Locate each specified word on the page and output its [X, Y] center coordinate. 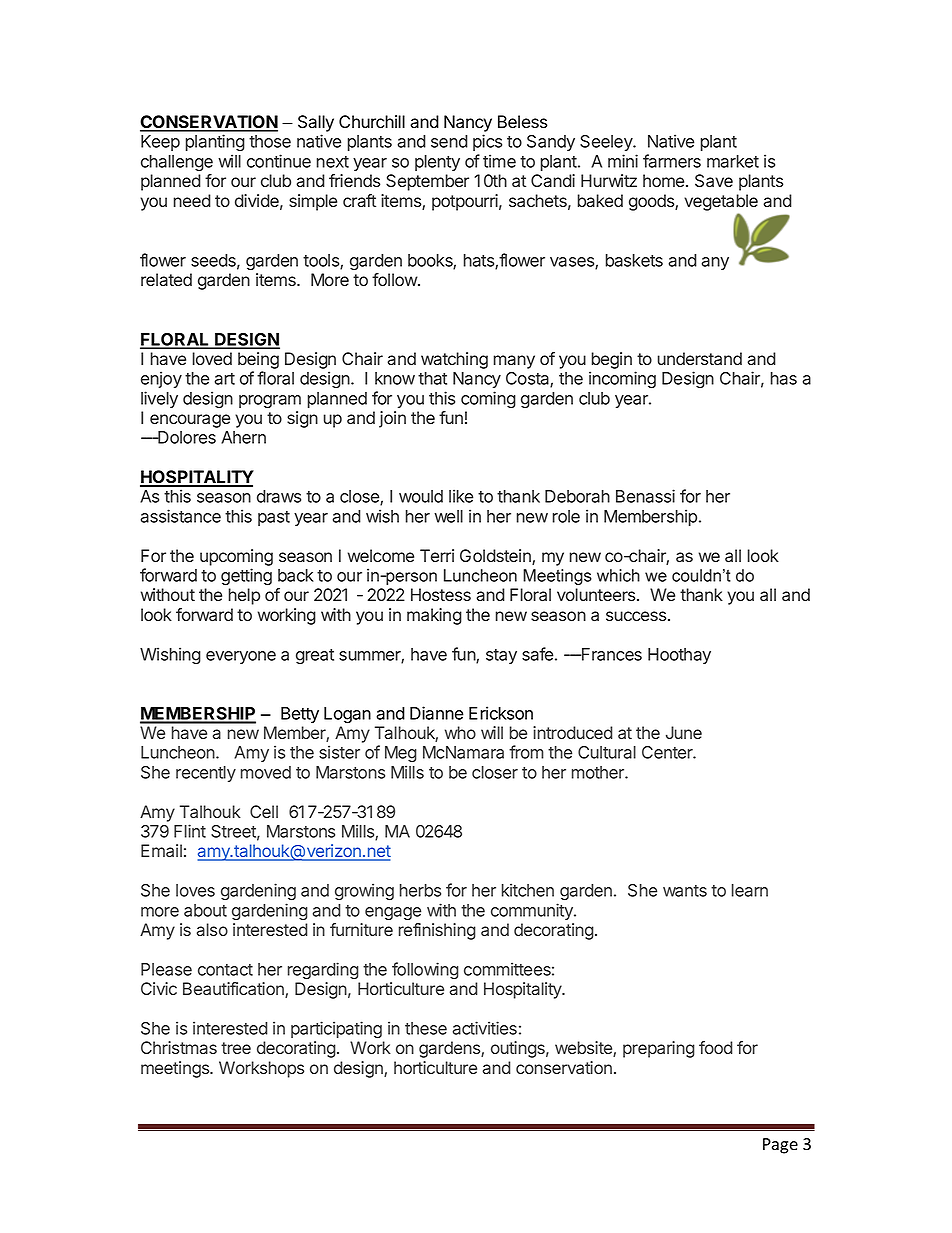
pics [487, 142]
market [733, 161]
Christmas [179, 1047]
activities [485, 1028]
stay [501, 656]
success [637, 616]
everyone [241, 657]
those [270, 141]
